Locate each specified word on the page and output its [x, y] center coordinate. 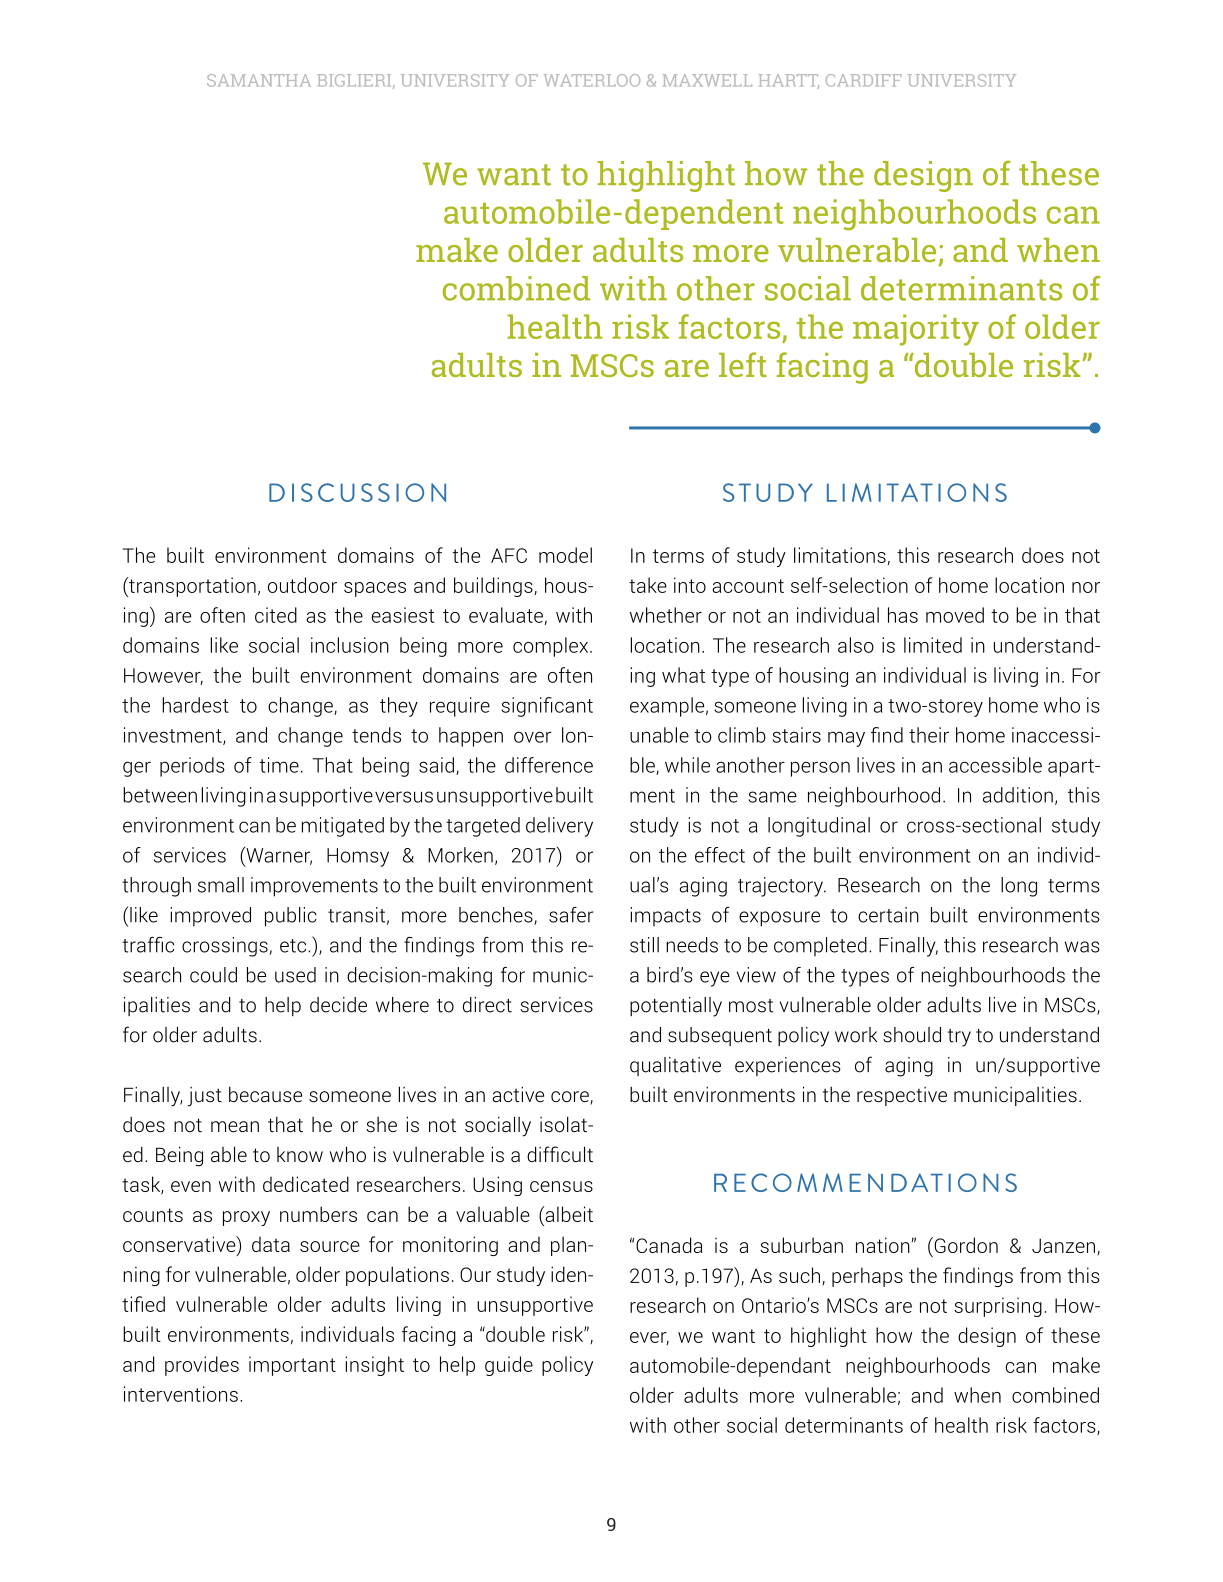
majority [916, 330]
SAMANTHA [259, 80]
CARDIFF [864, 80]
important [292, 1366]
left [743, 364]
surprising [998, 1307]
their [929, 735]
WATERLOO [592, 80]
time [279, 765]
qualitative [675, 1066]
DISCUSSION [357, 492]
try [959, 1038]
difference [549, 765]
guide [509, 1366]
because [265, 1094]
